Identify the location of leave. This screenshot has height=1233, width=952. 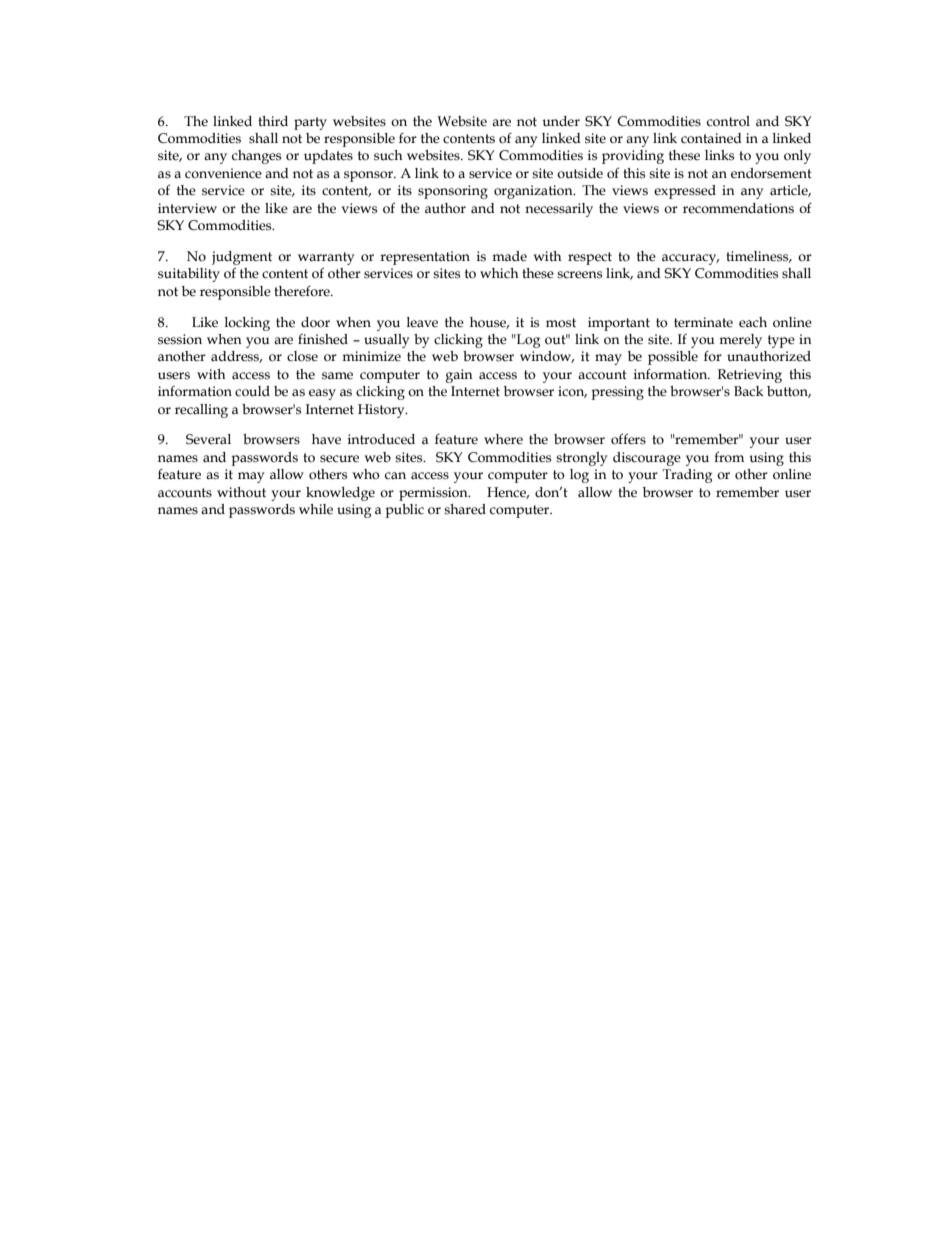
(422, 322).
